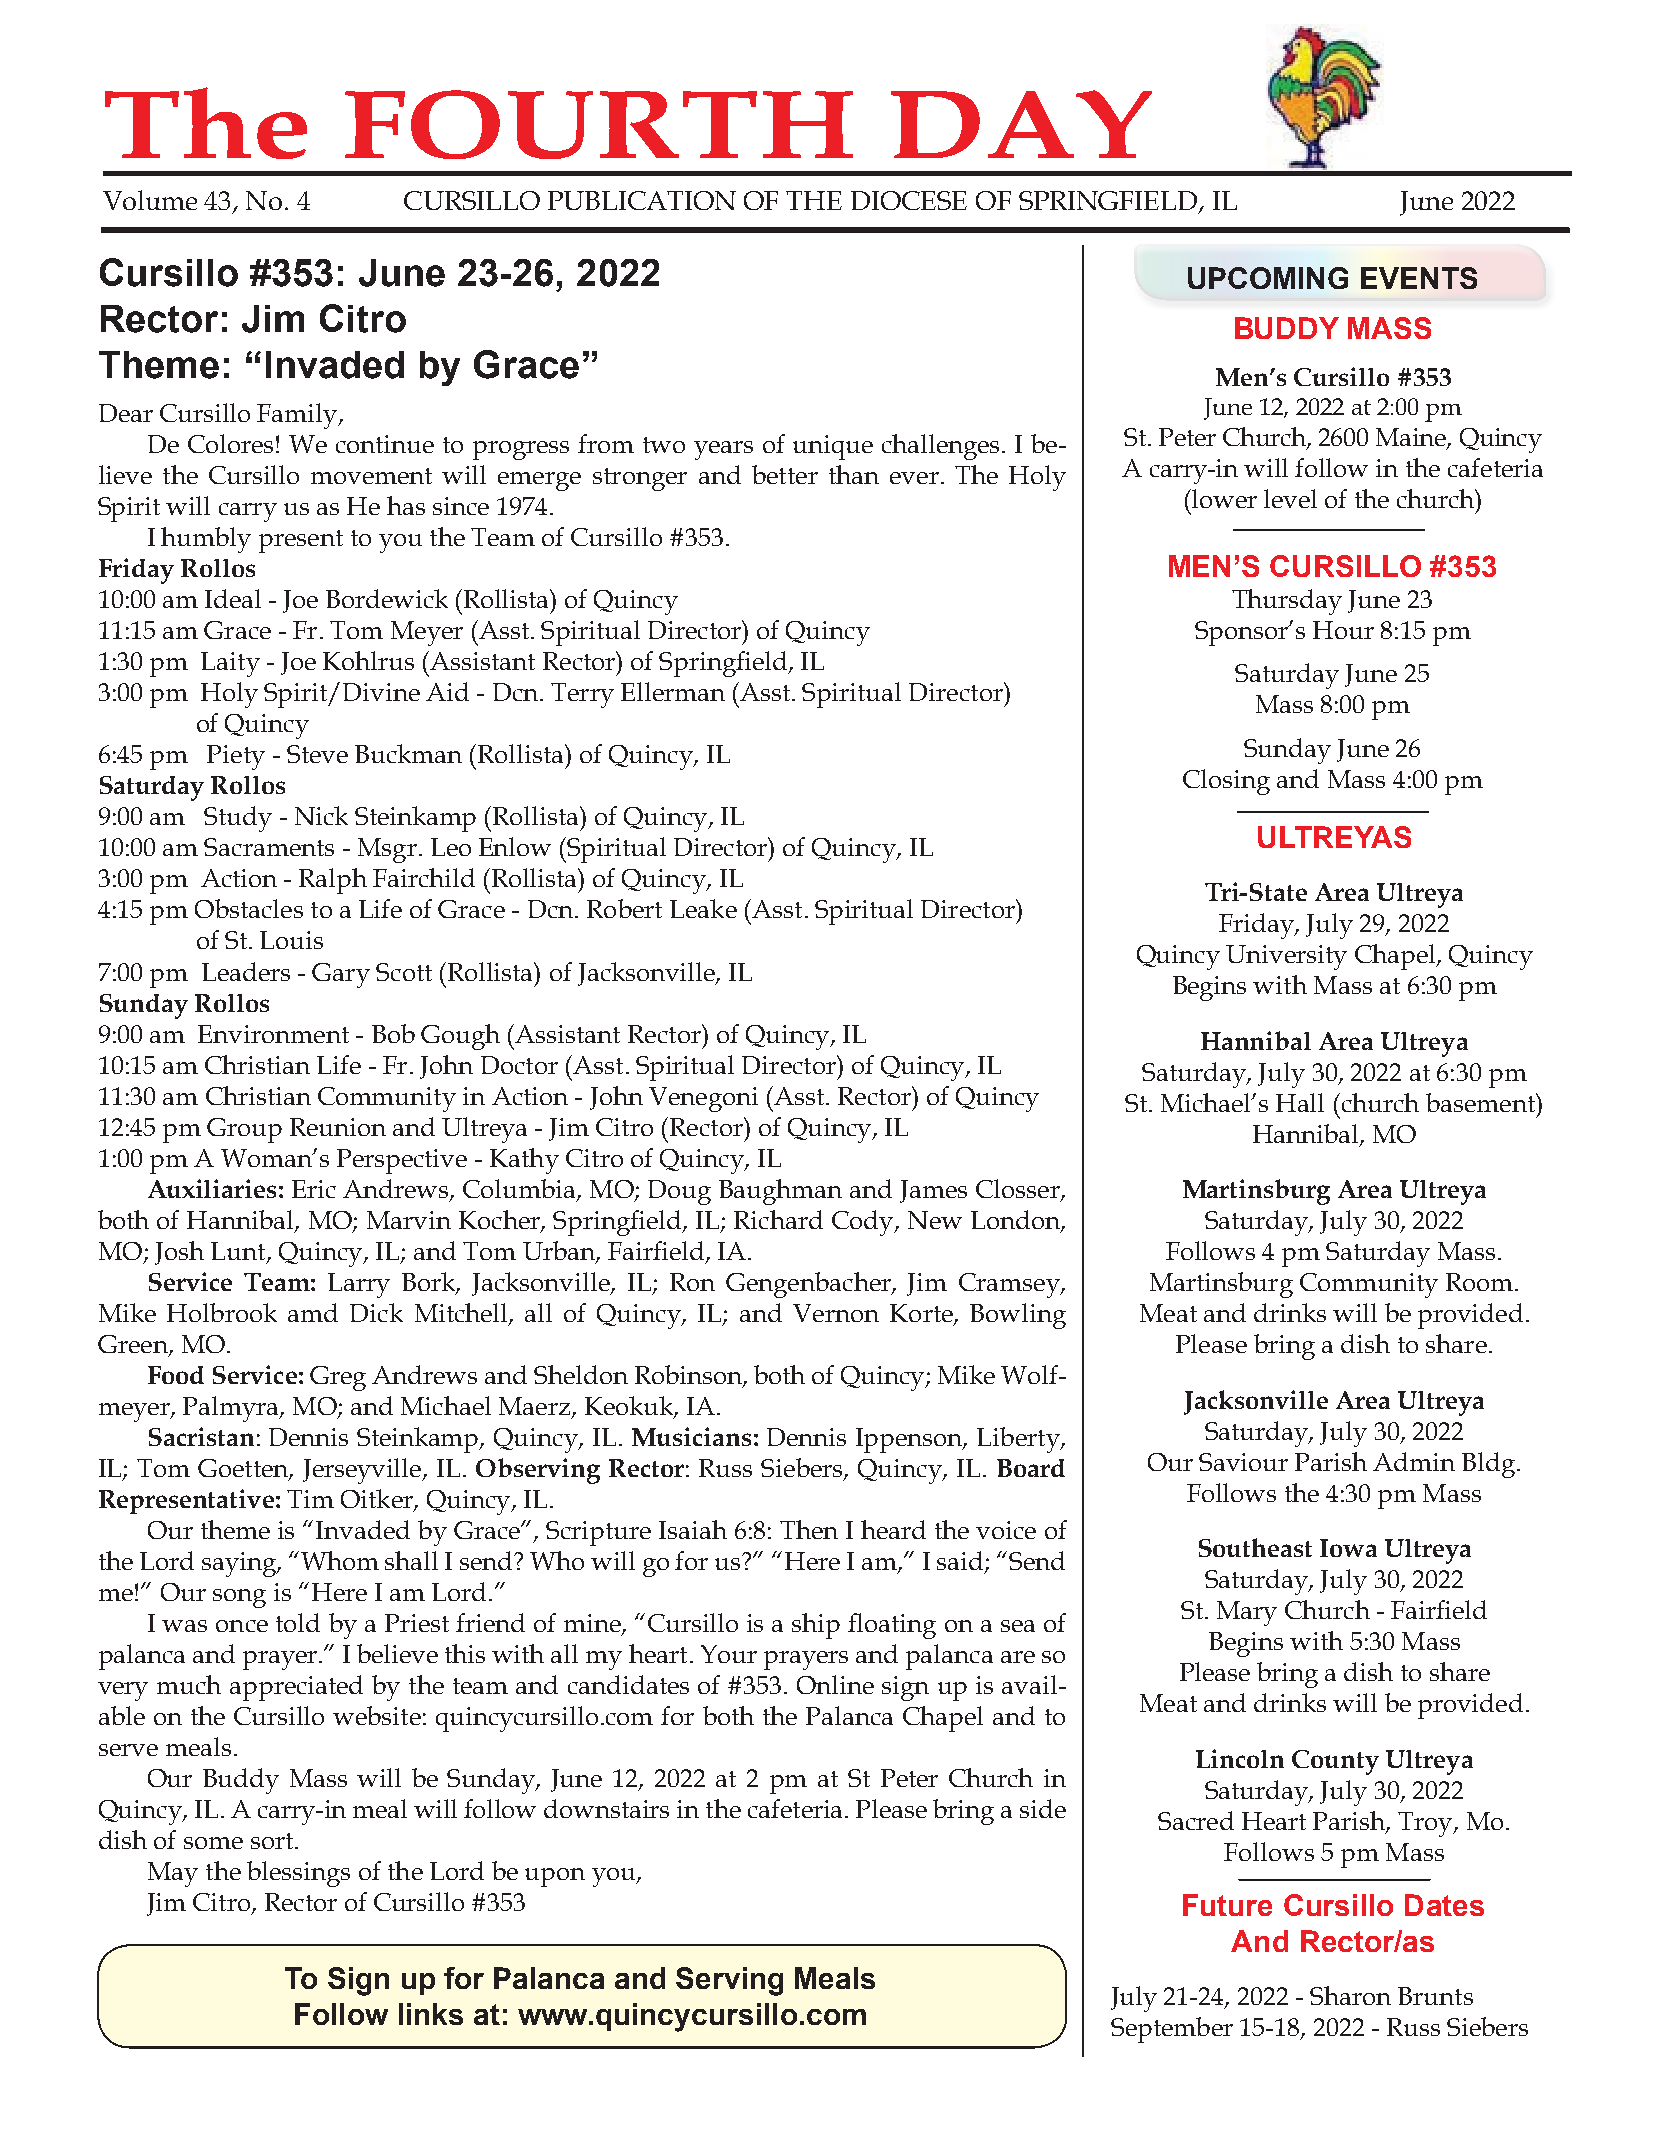 The width and height of the page is (1665, 2155). I want to click on UPCOMING, so click(1268, 278).
